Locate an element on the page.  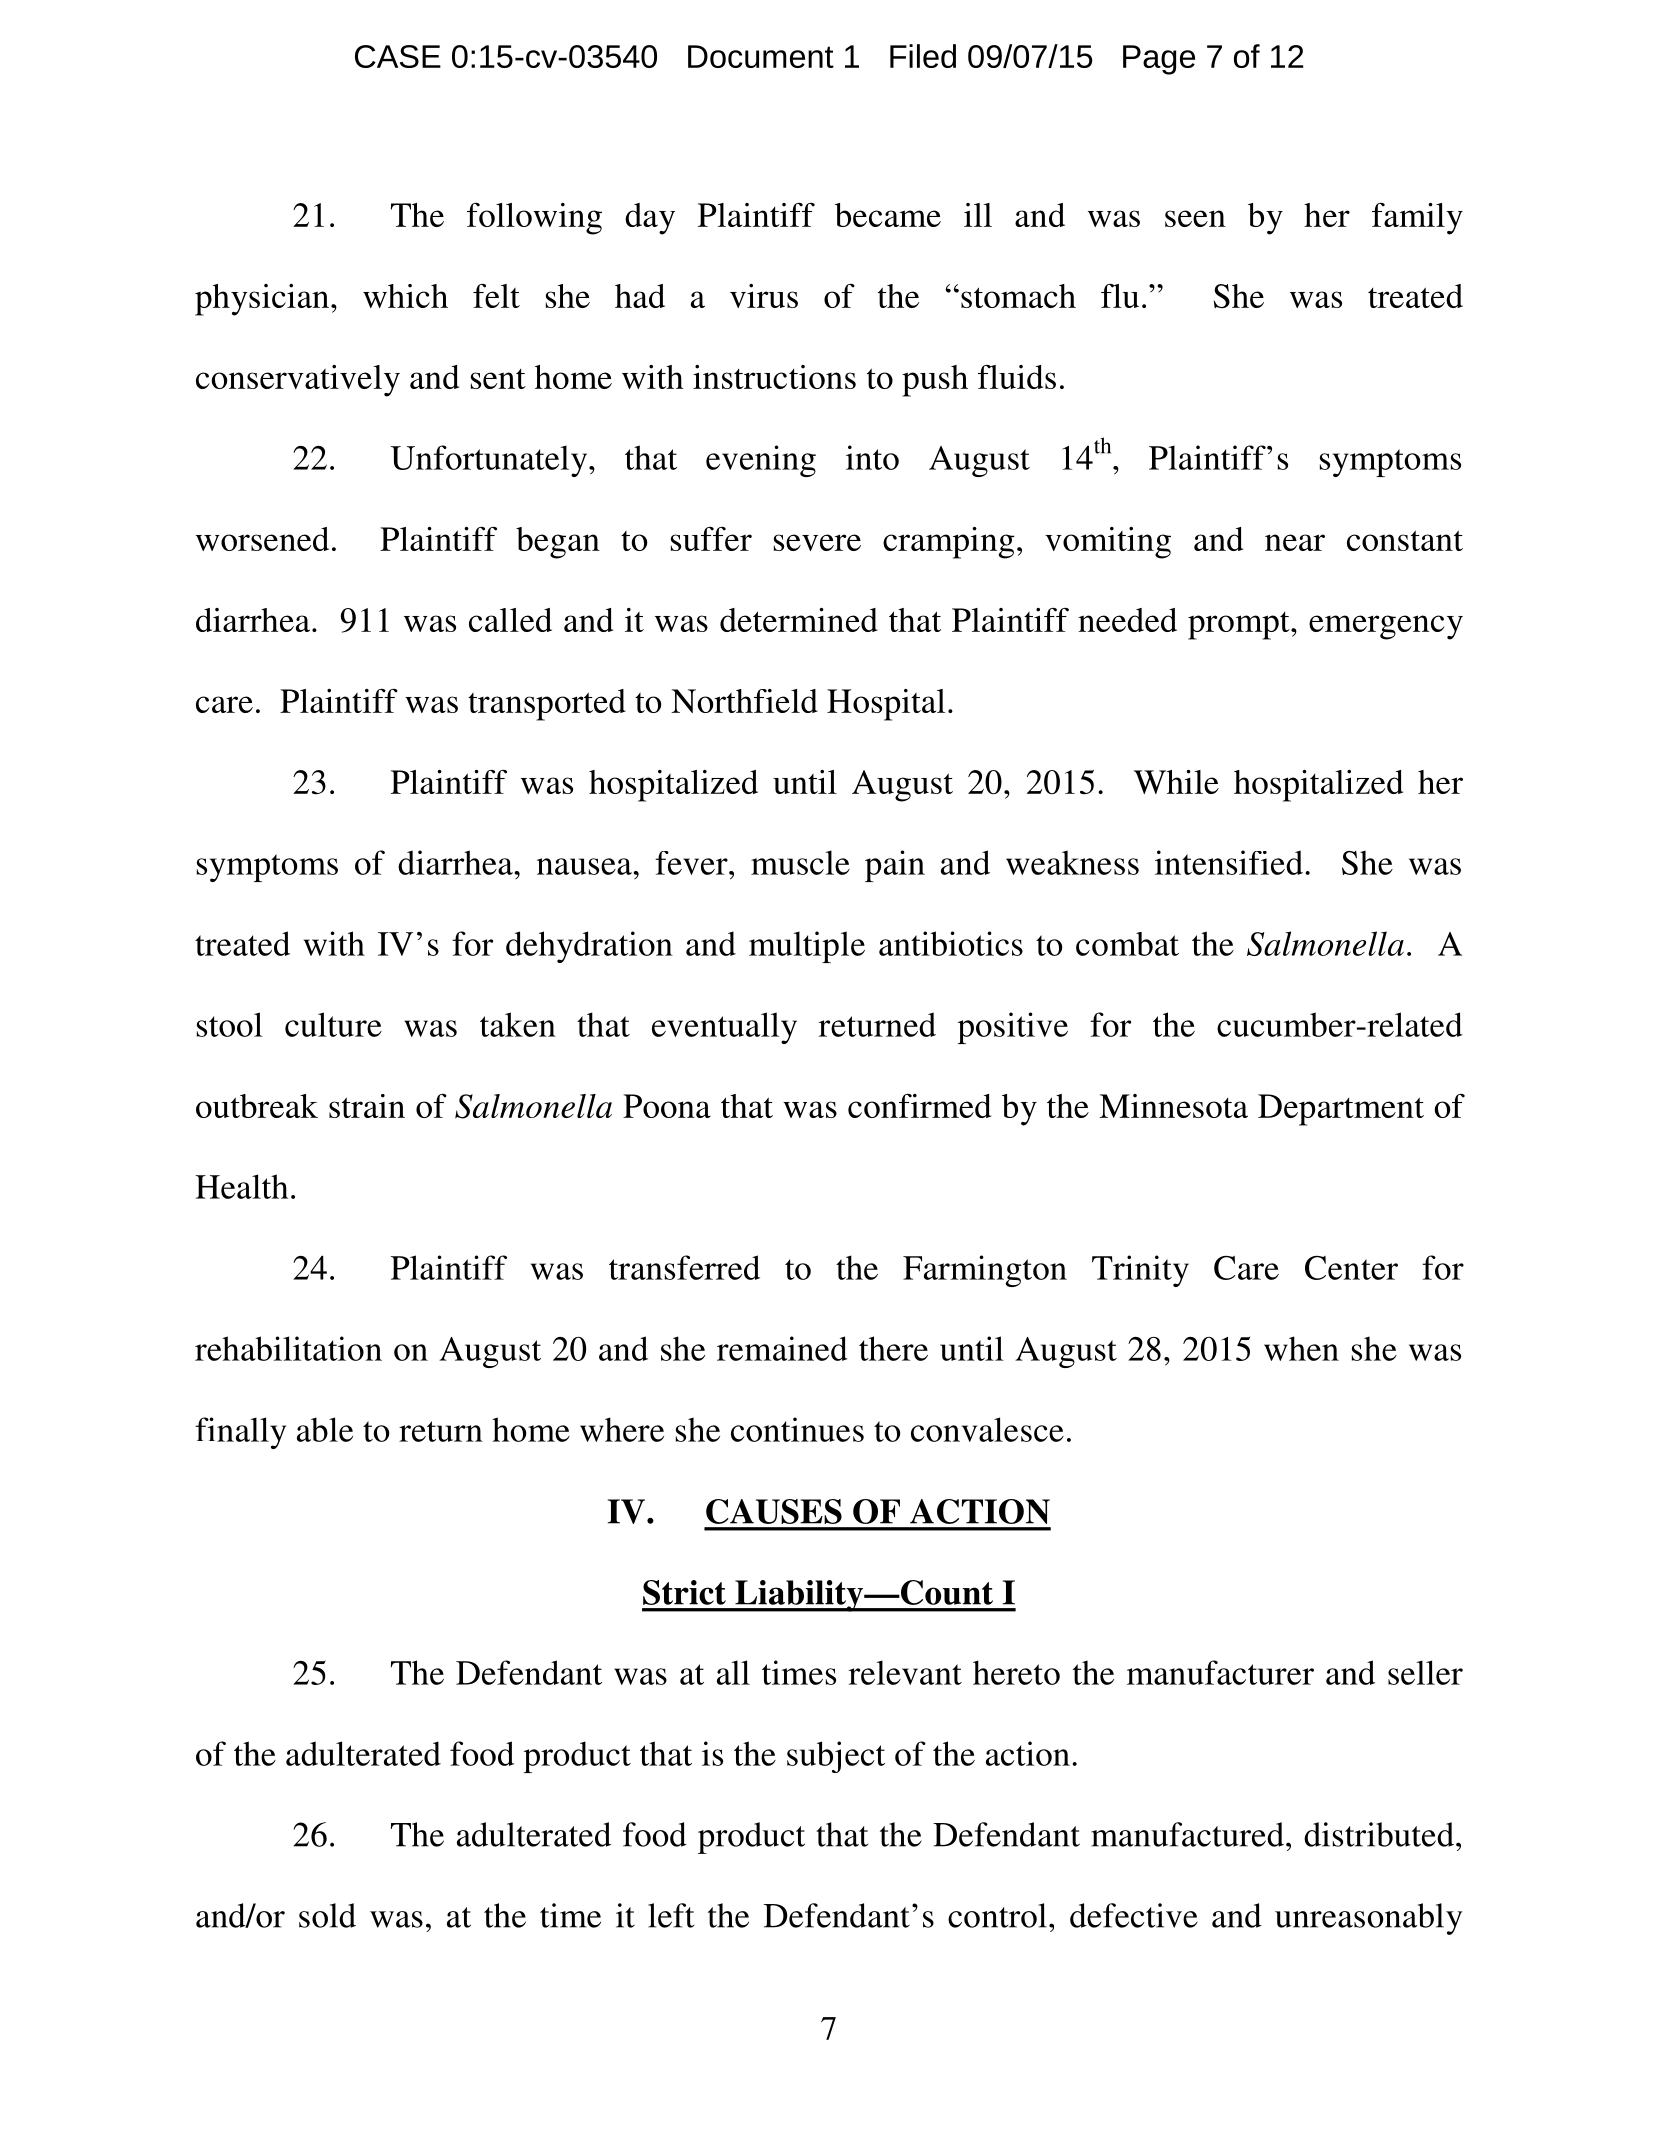
Page is located at coordinates (1159, 60).
